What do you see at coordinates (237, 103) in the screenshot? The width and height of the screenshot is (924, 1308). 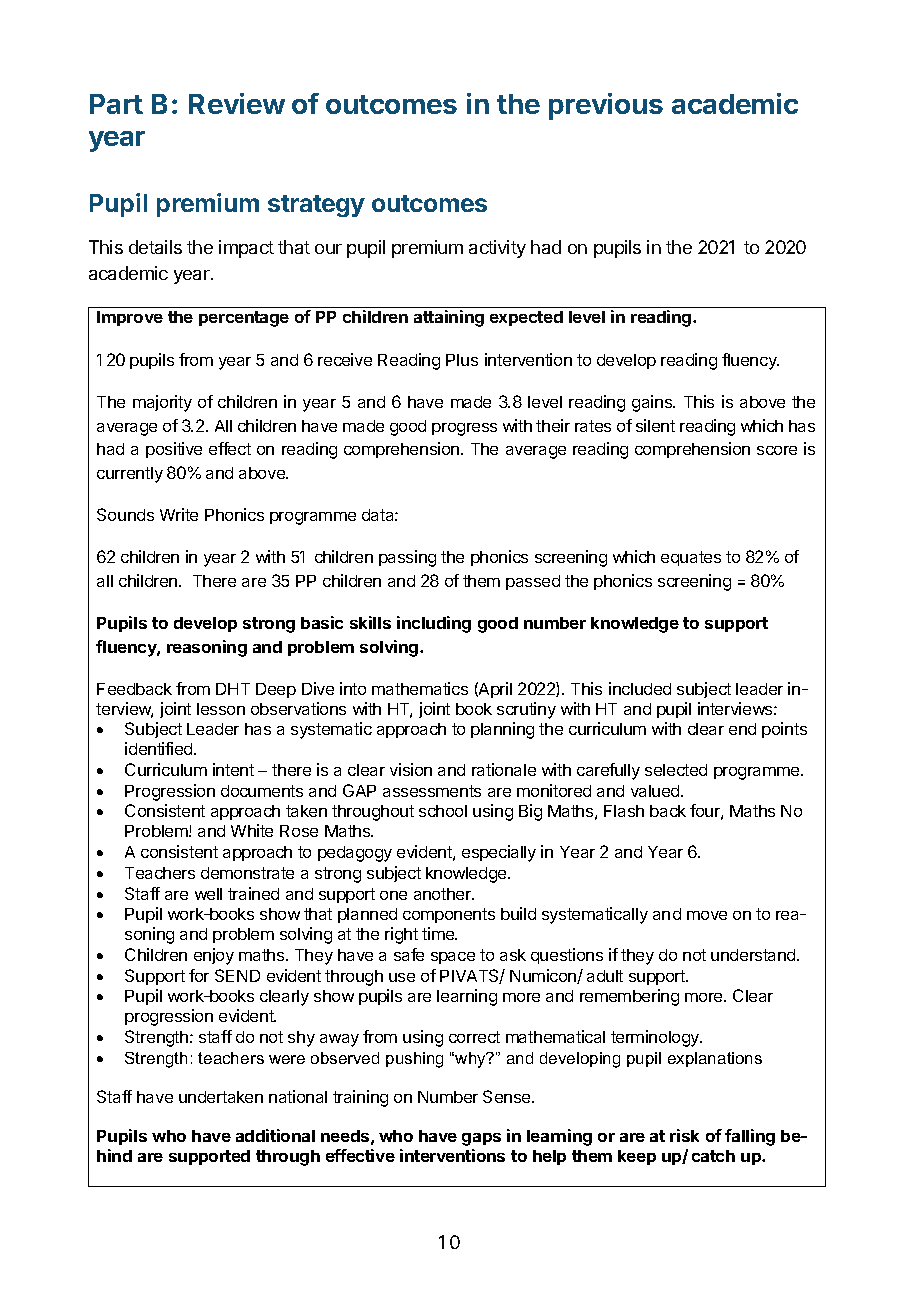 I see `Review` at bounding box center [237, 103].
